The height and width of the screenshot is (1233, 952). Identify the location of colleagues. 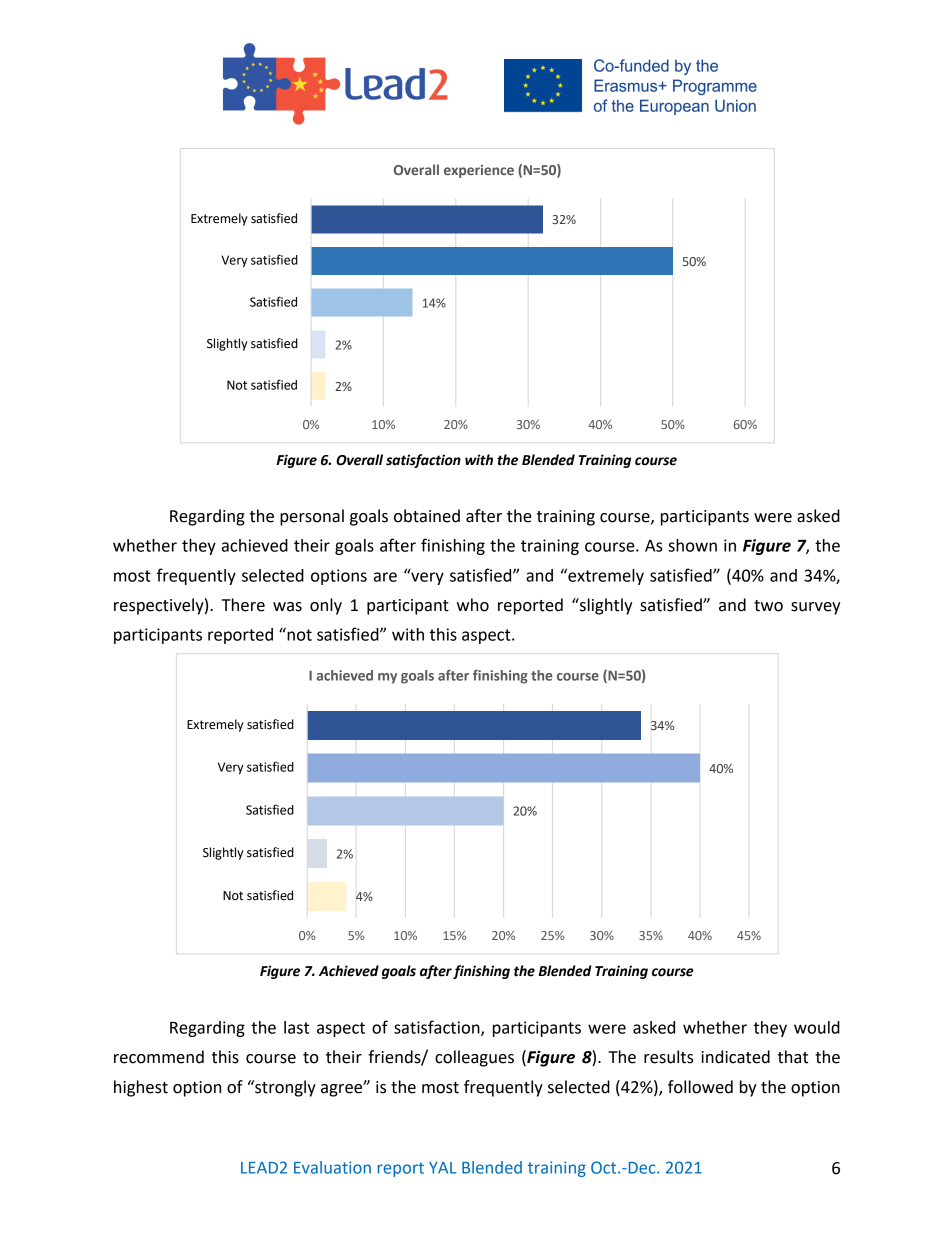
(474, 1058).
